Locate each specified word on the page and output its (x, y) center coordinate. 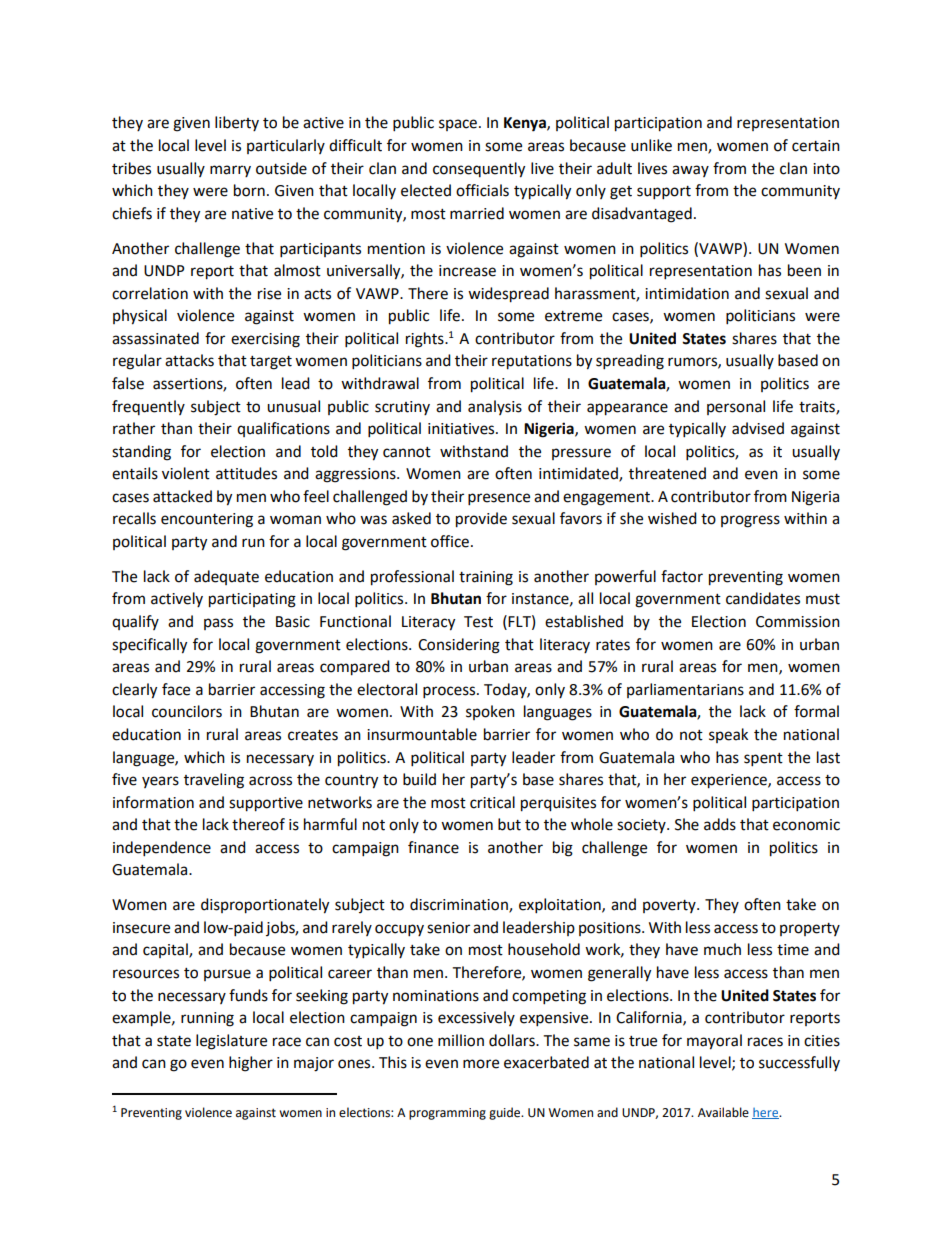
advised (758, 428)
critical (492, 802)
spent (763, 760)
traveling (214, 781)
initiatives (462, 429)
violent (186, 473)
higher (251, 1064)
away (690, 171)
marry (230, 171)
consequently (479, 170)
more (481, 1064)
